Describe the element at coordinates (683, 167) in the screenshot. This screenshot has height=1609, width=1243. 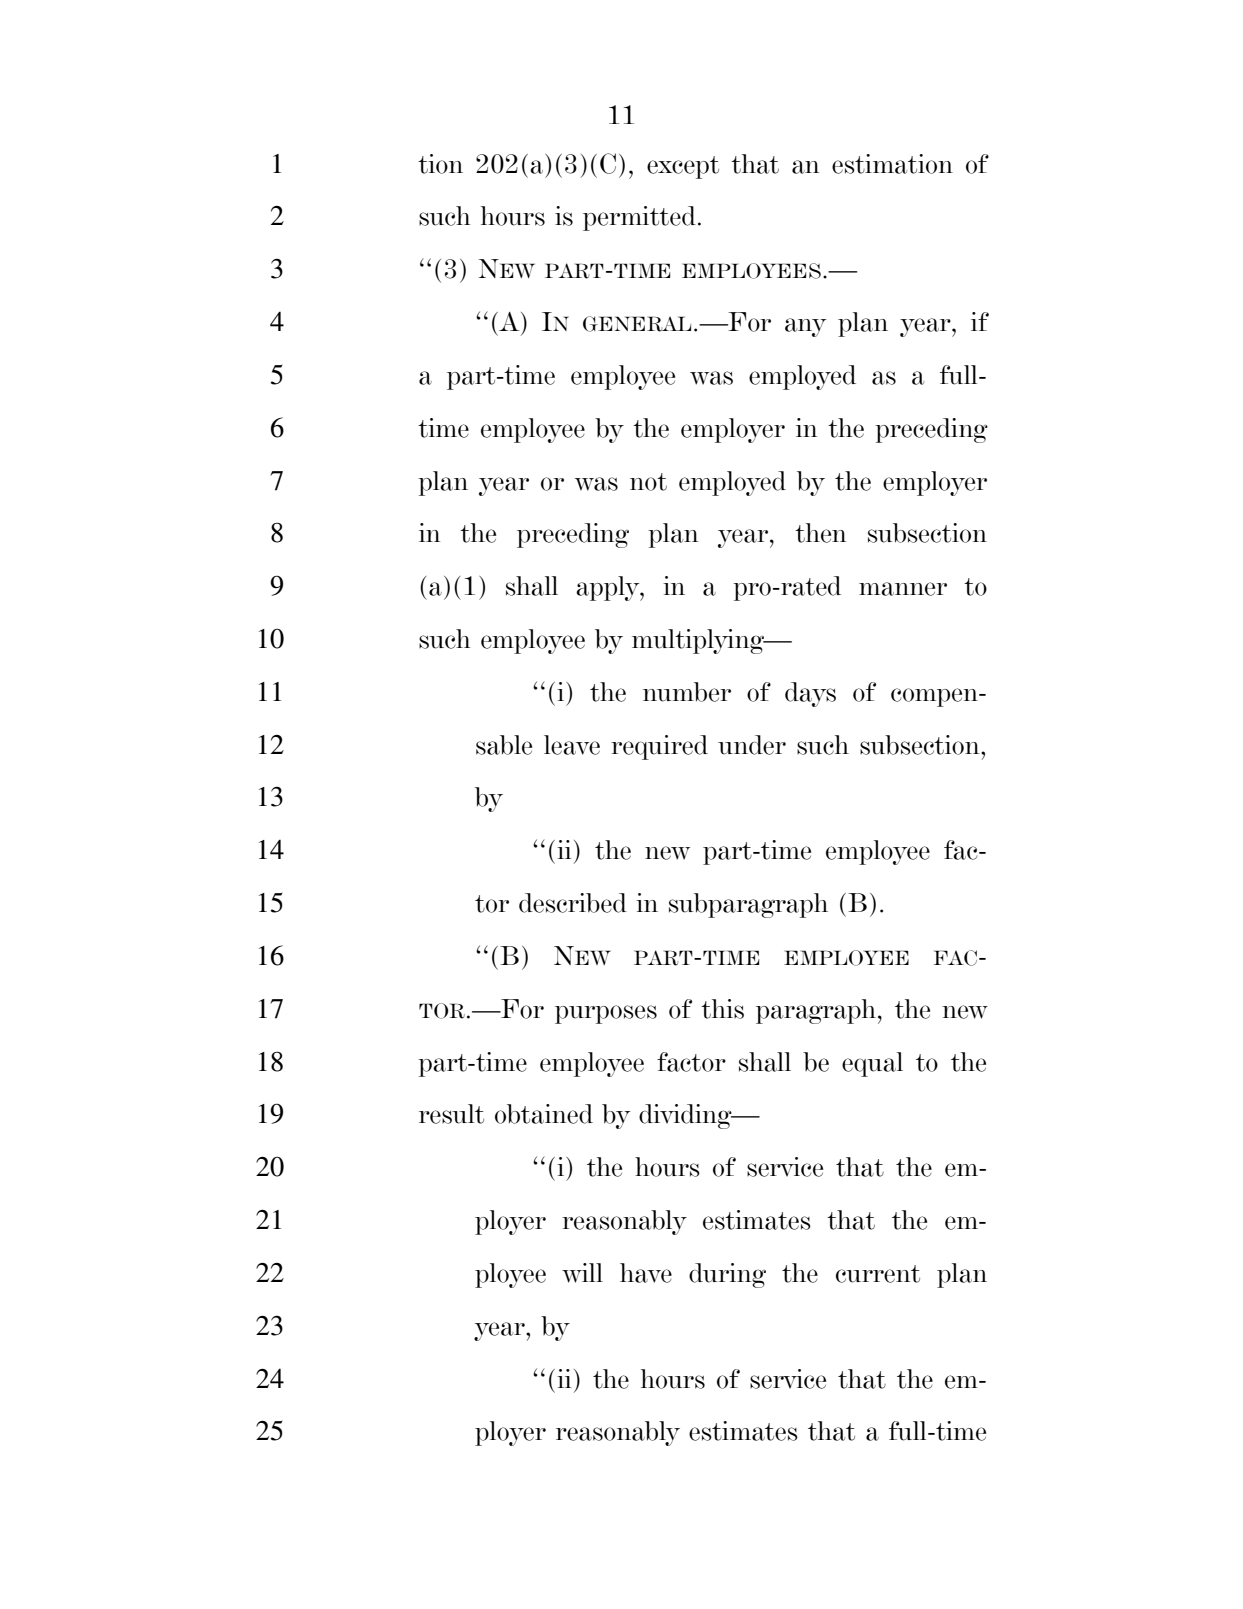
I see `except` at that location.
